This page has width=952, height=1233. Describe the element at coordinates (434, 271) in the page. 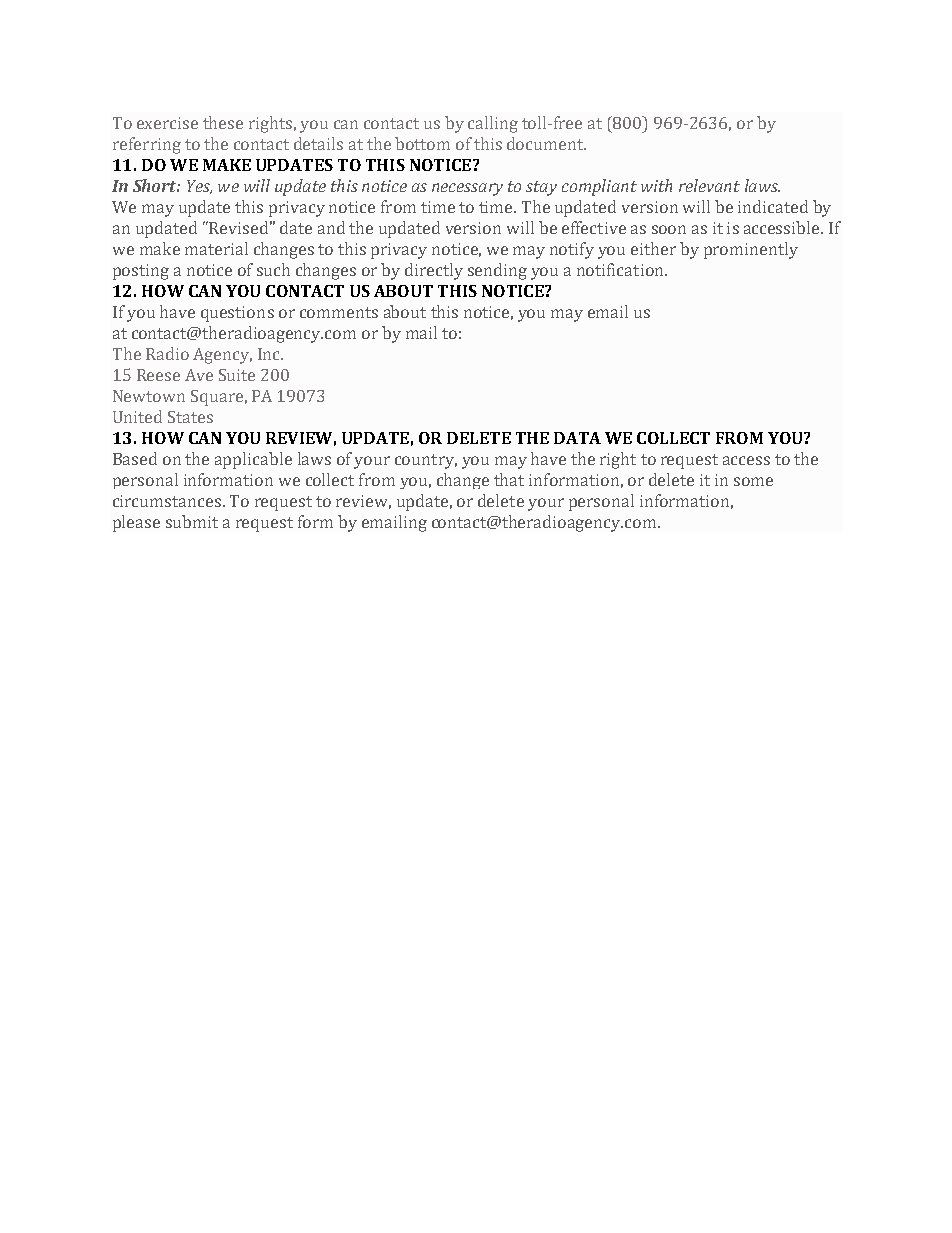

I see `directly` at that location.
